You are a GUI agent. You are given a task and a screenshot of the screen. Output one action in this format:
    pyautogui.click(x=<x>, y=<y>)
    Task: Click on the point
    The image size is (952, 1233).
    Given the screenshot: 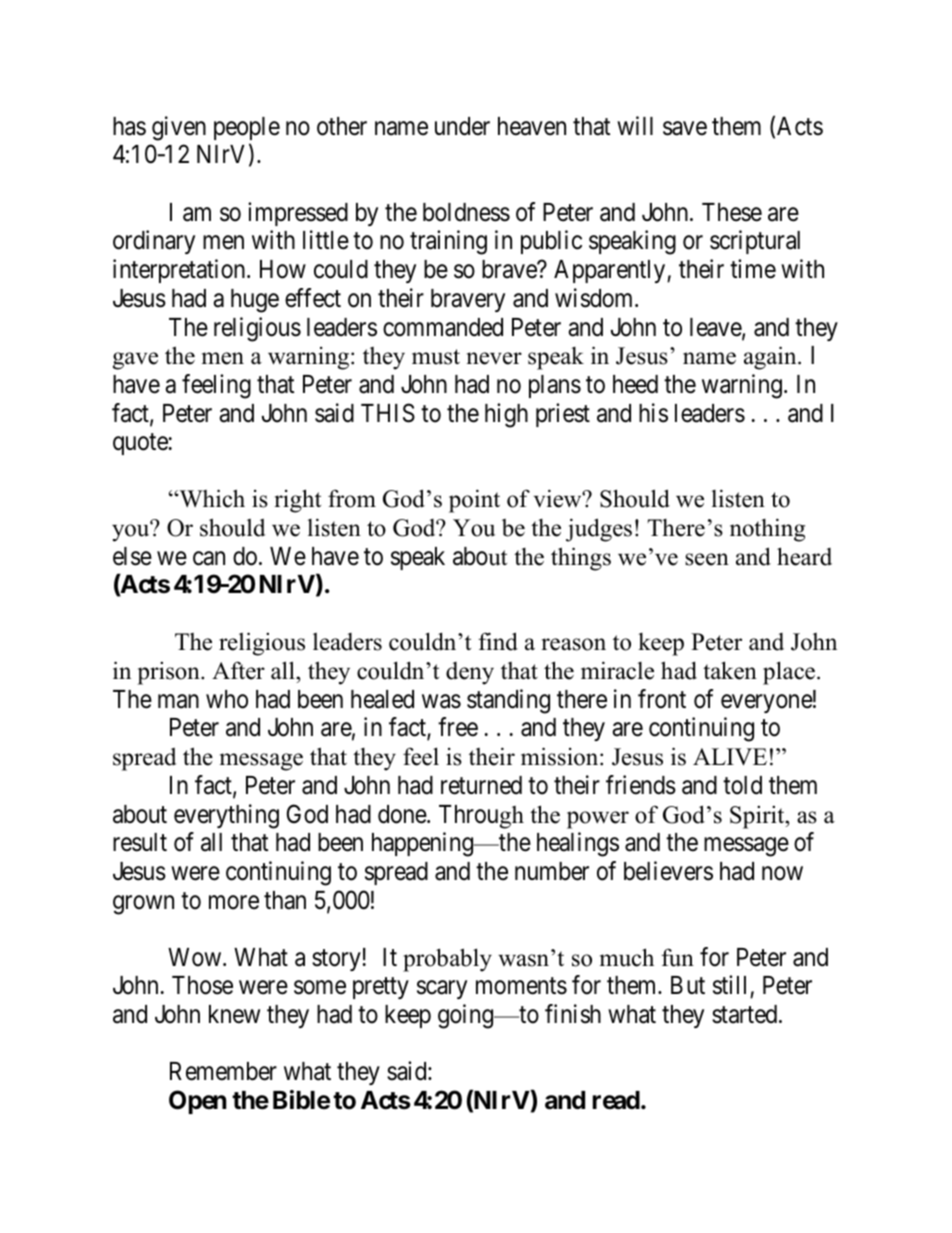 What is the action you would take?
    pyautogui.click(x=474, y=501)
